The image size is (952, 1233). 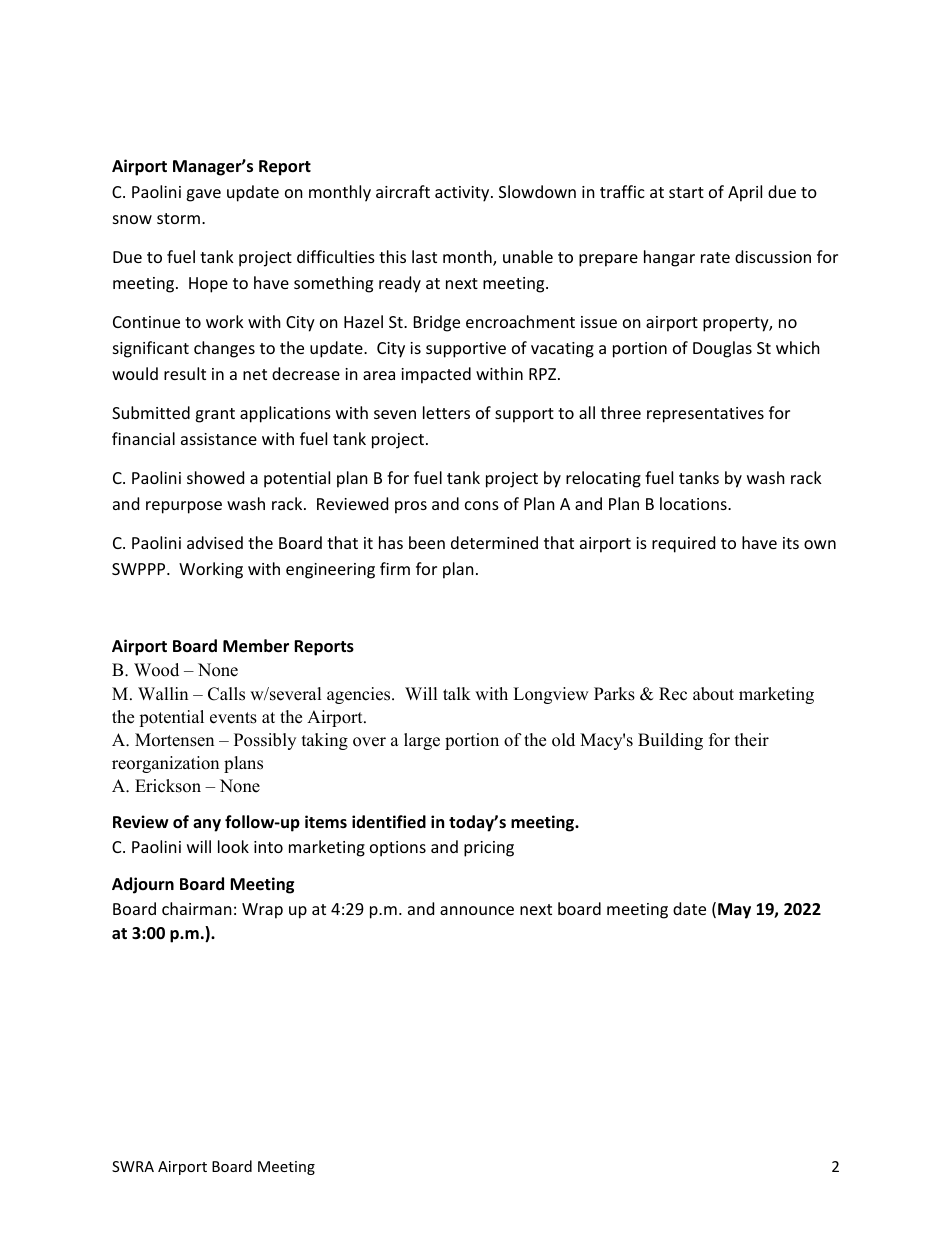 What do you see at coordinates (734, 911) in the page?
I see `May` at bounding box center [734, 911].
